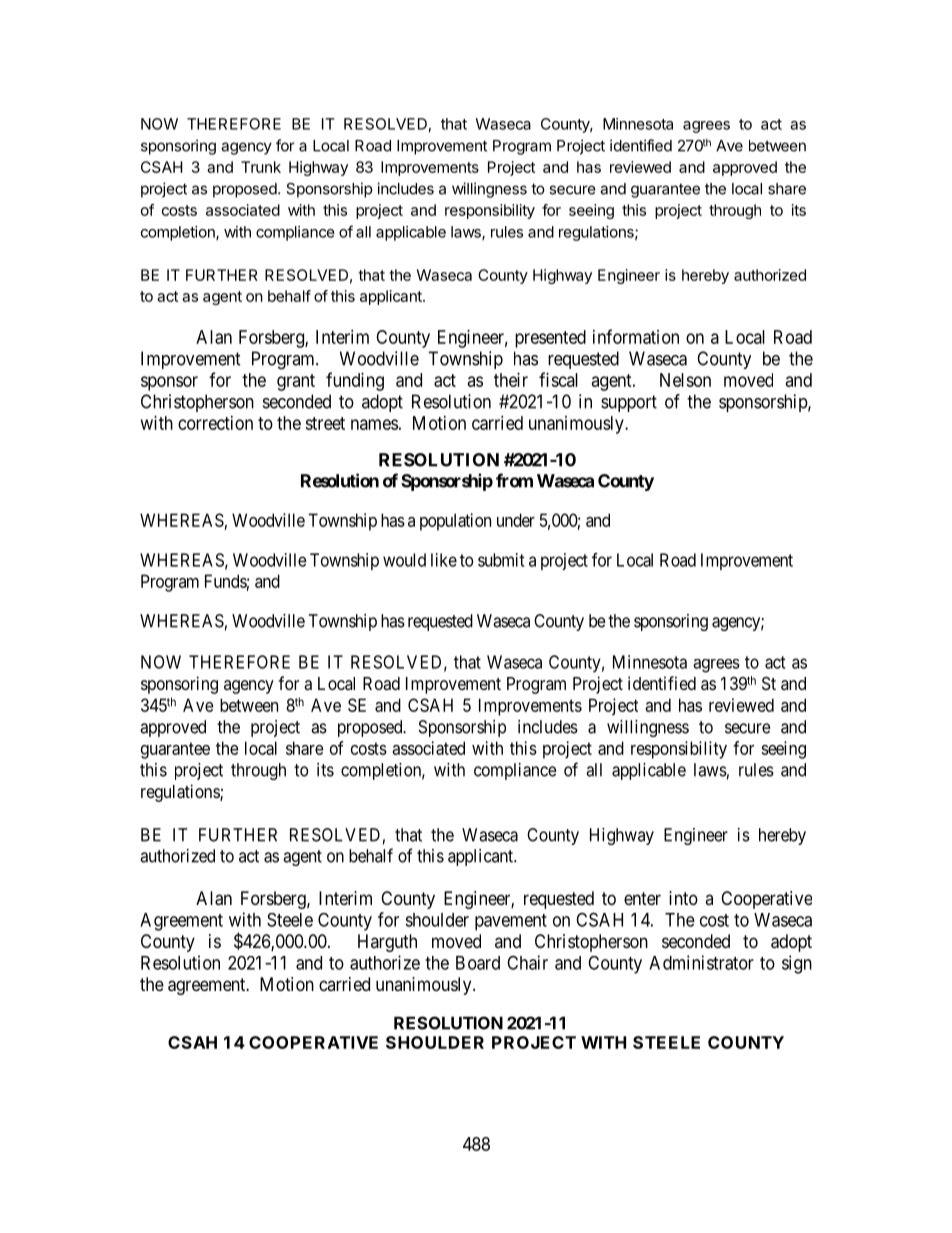  I want to click on Board, so click(478, 963).
